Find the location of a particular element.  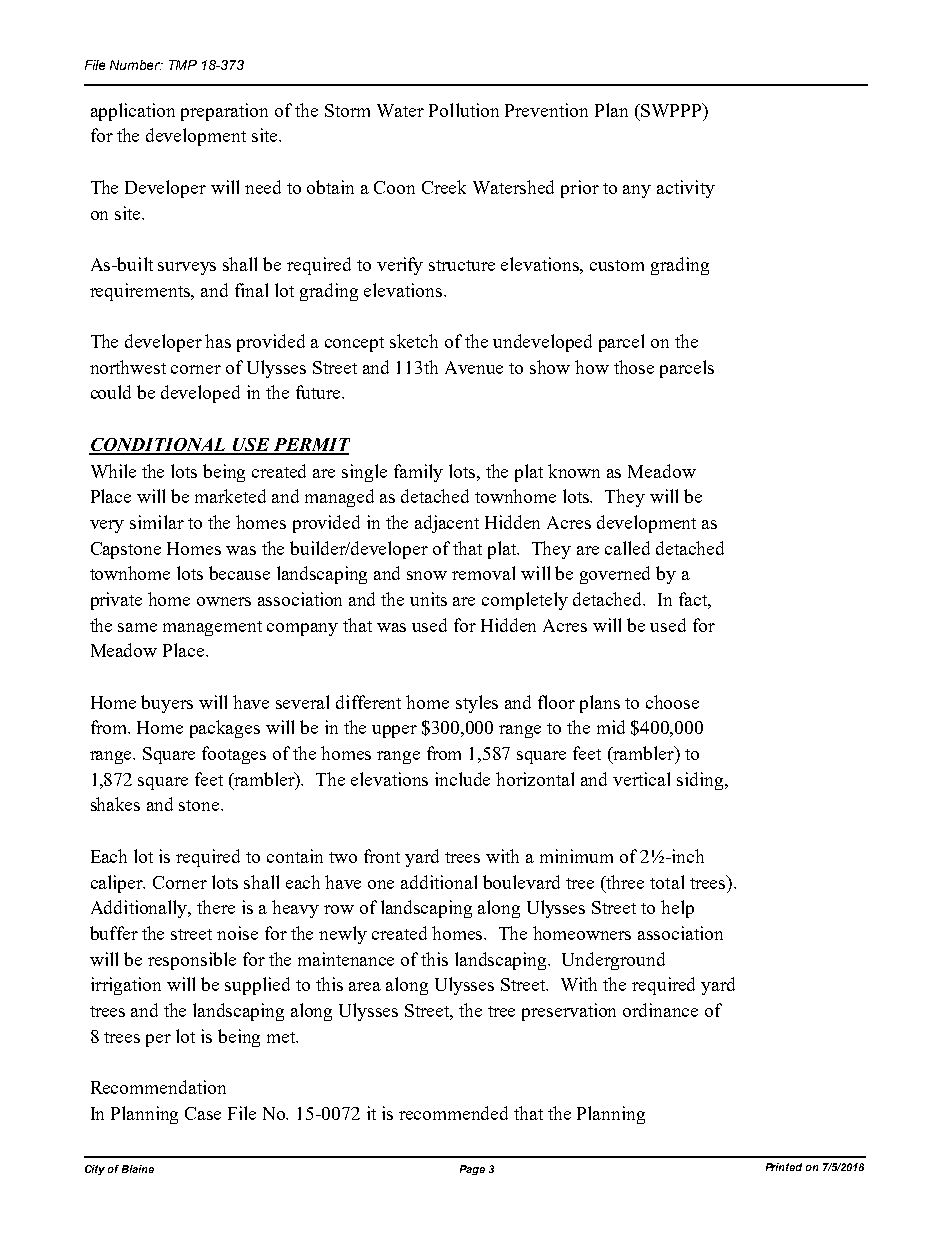

siding is located at coordinates (701, 781).
